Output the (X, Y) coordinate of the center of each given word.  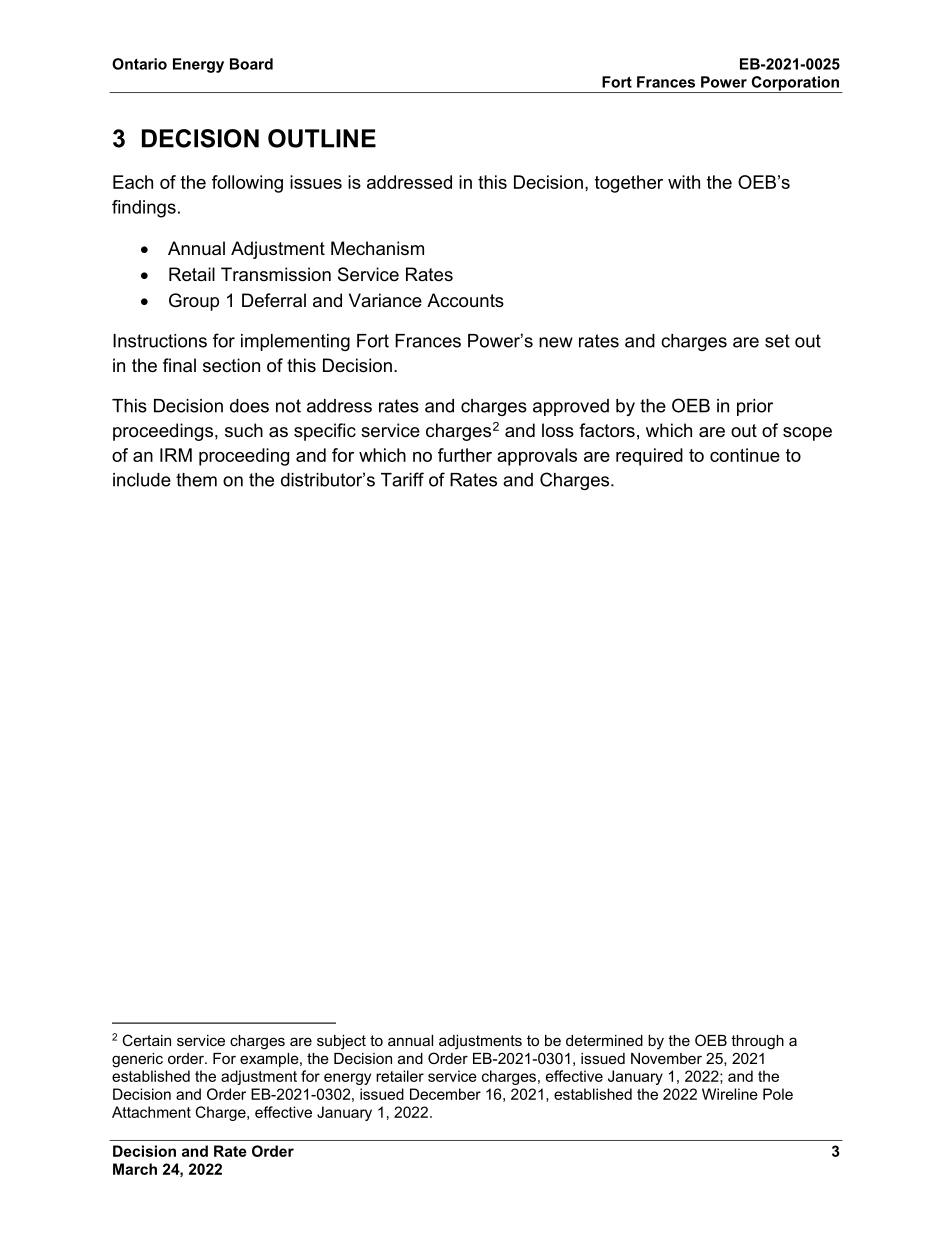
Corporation (795, 84)
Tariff (402, 479)
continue (745, 455)
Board (251, 64)
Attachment (151, 1112)
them (196, 480)
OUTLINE (322, 138)
